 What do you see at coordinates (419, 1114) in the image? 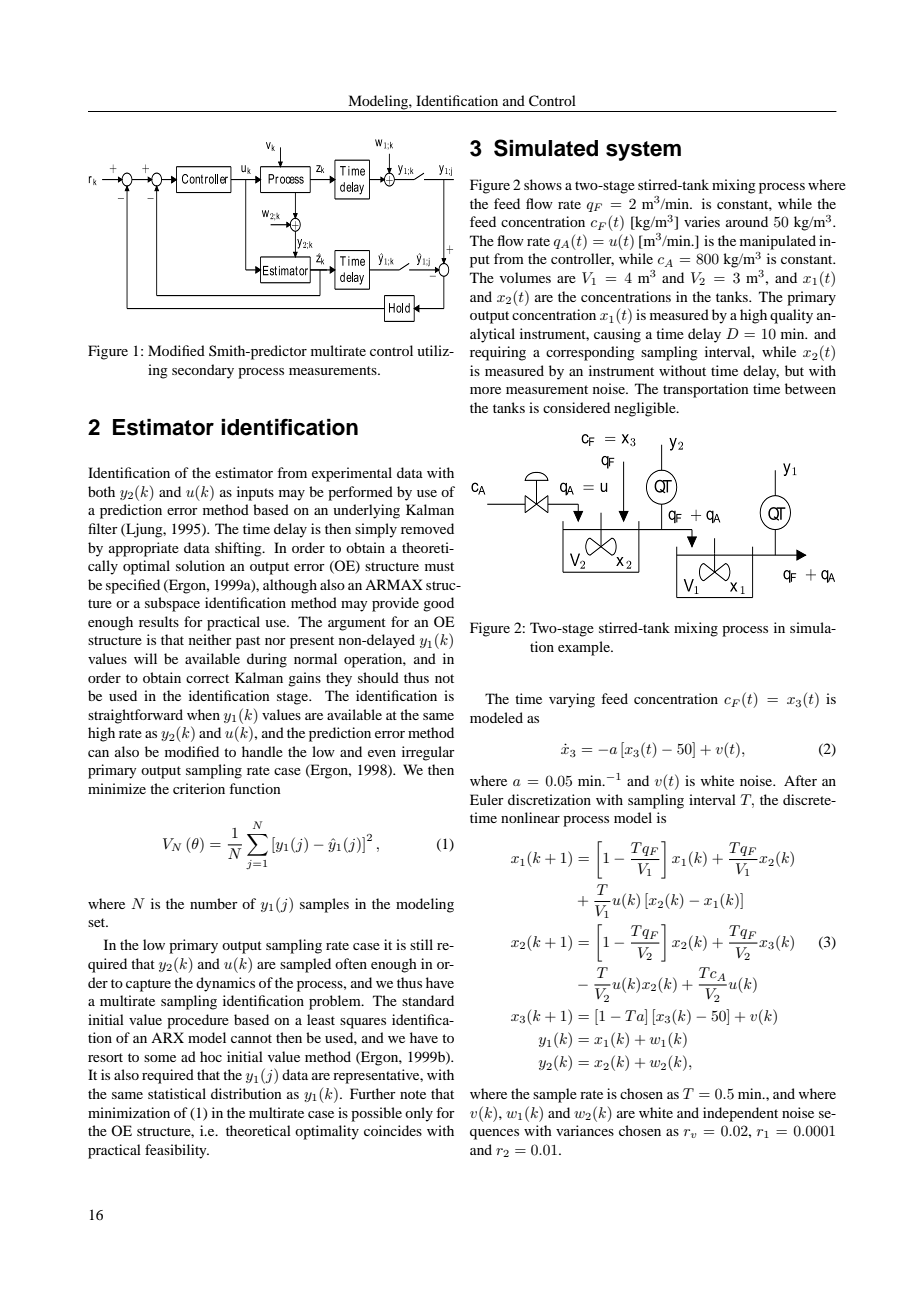
I see `only` at bounding box center [419, 1114].
